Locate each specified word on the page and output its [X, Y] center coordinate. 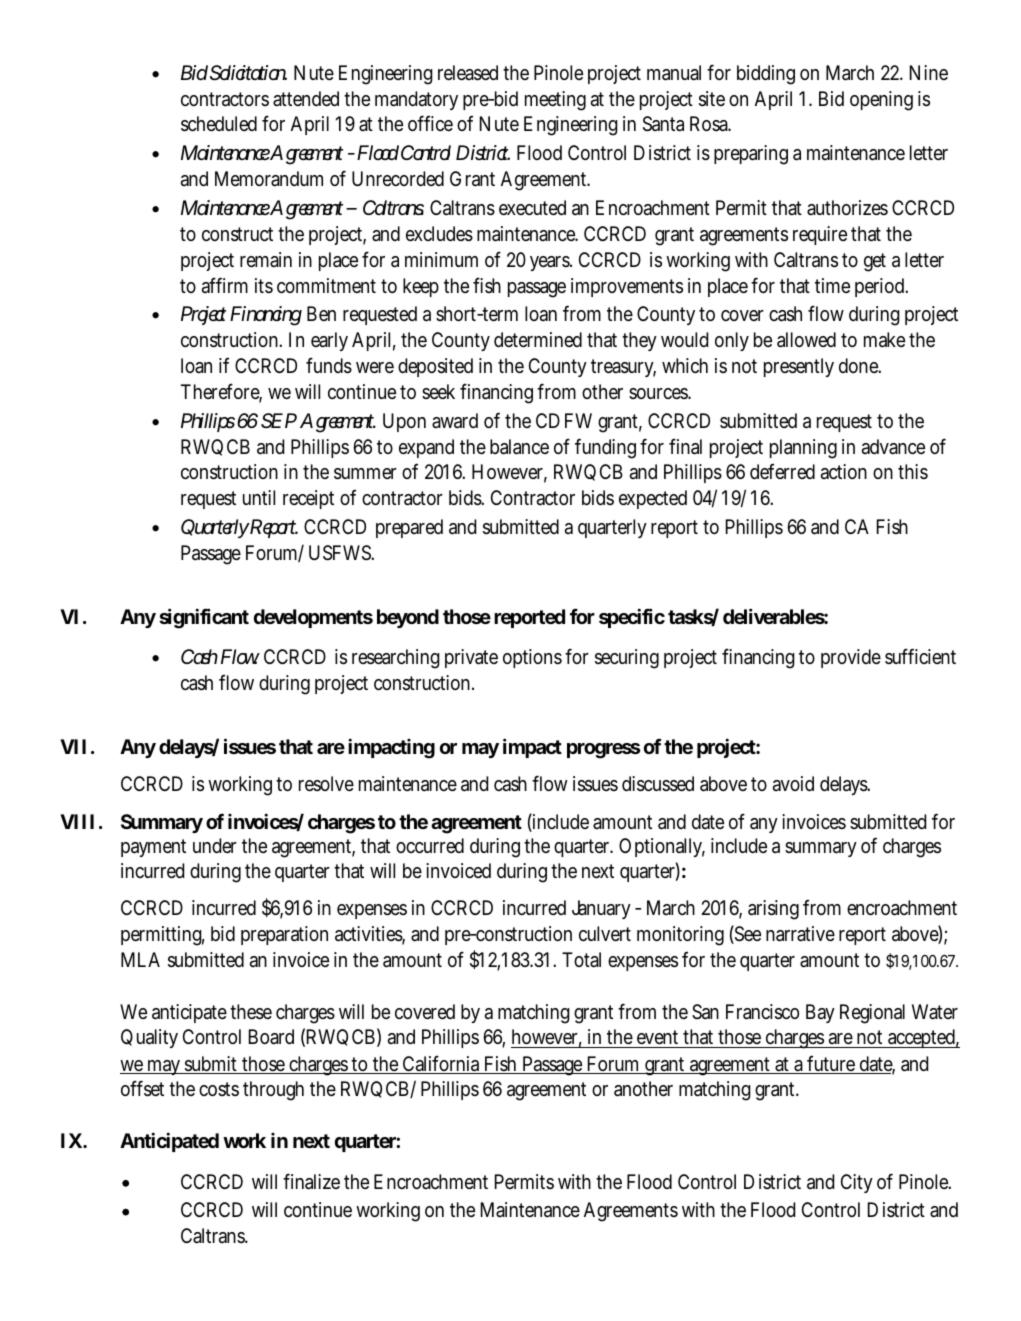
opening [881, 101]
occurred [430, 845]
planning [803, 449]
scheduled [219, 124]
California [441, 1064]
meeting [555, 101]
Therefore [221, 392]
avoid [793, 783]
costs [219, 1089]
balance [519, 447]
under [215, 845]
